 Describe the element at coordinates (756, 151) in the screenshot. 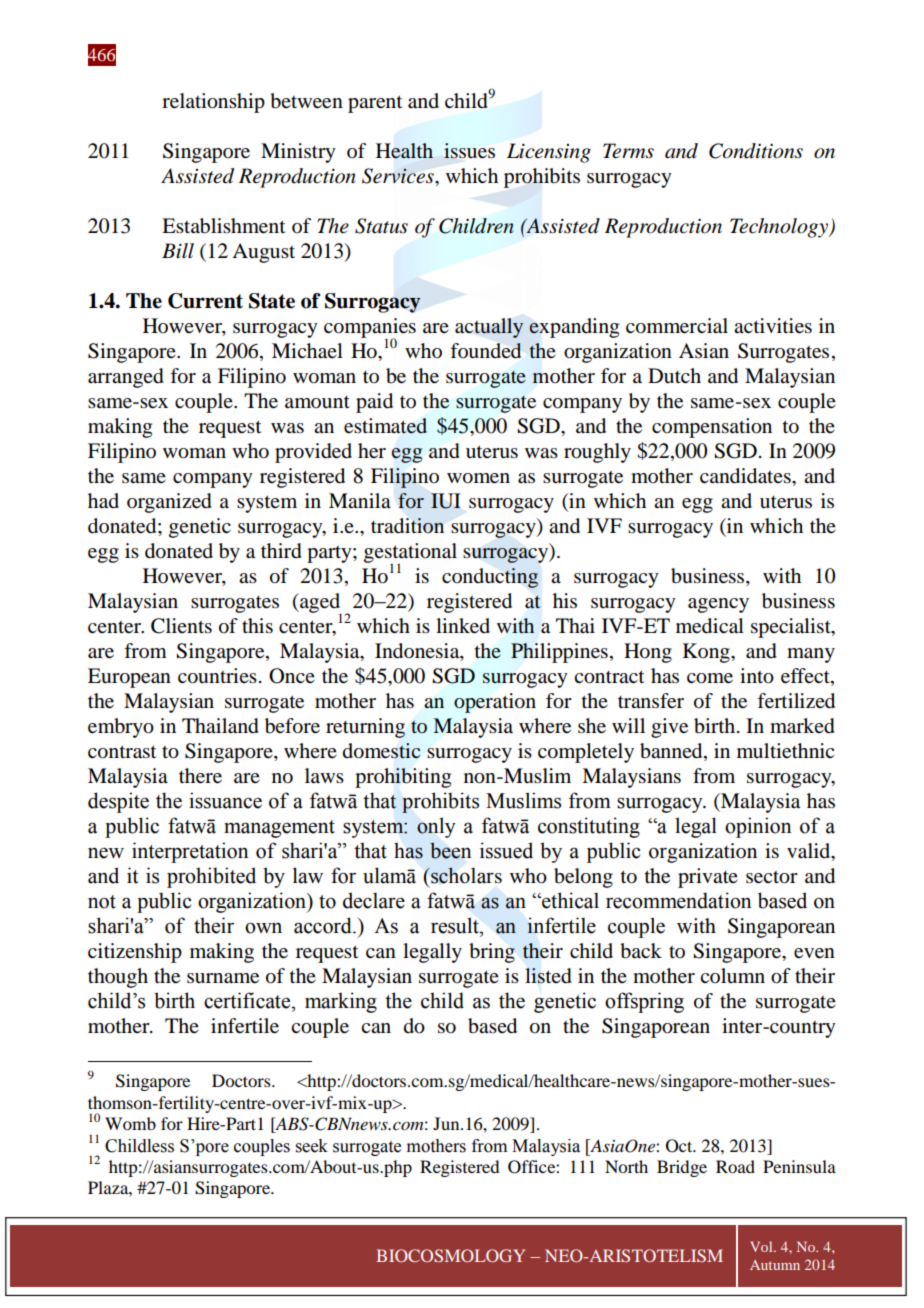

I see `Conditions` at that location.
